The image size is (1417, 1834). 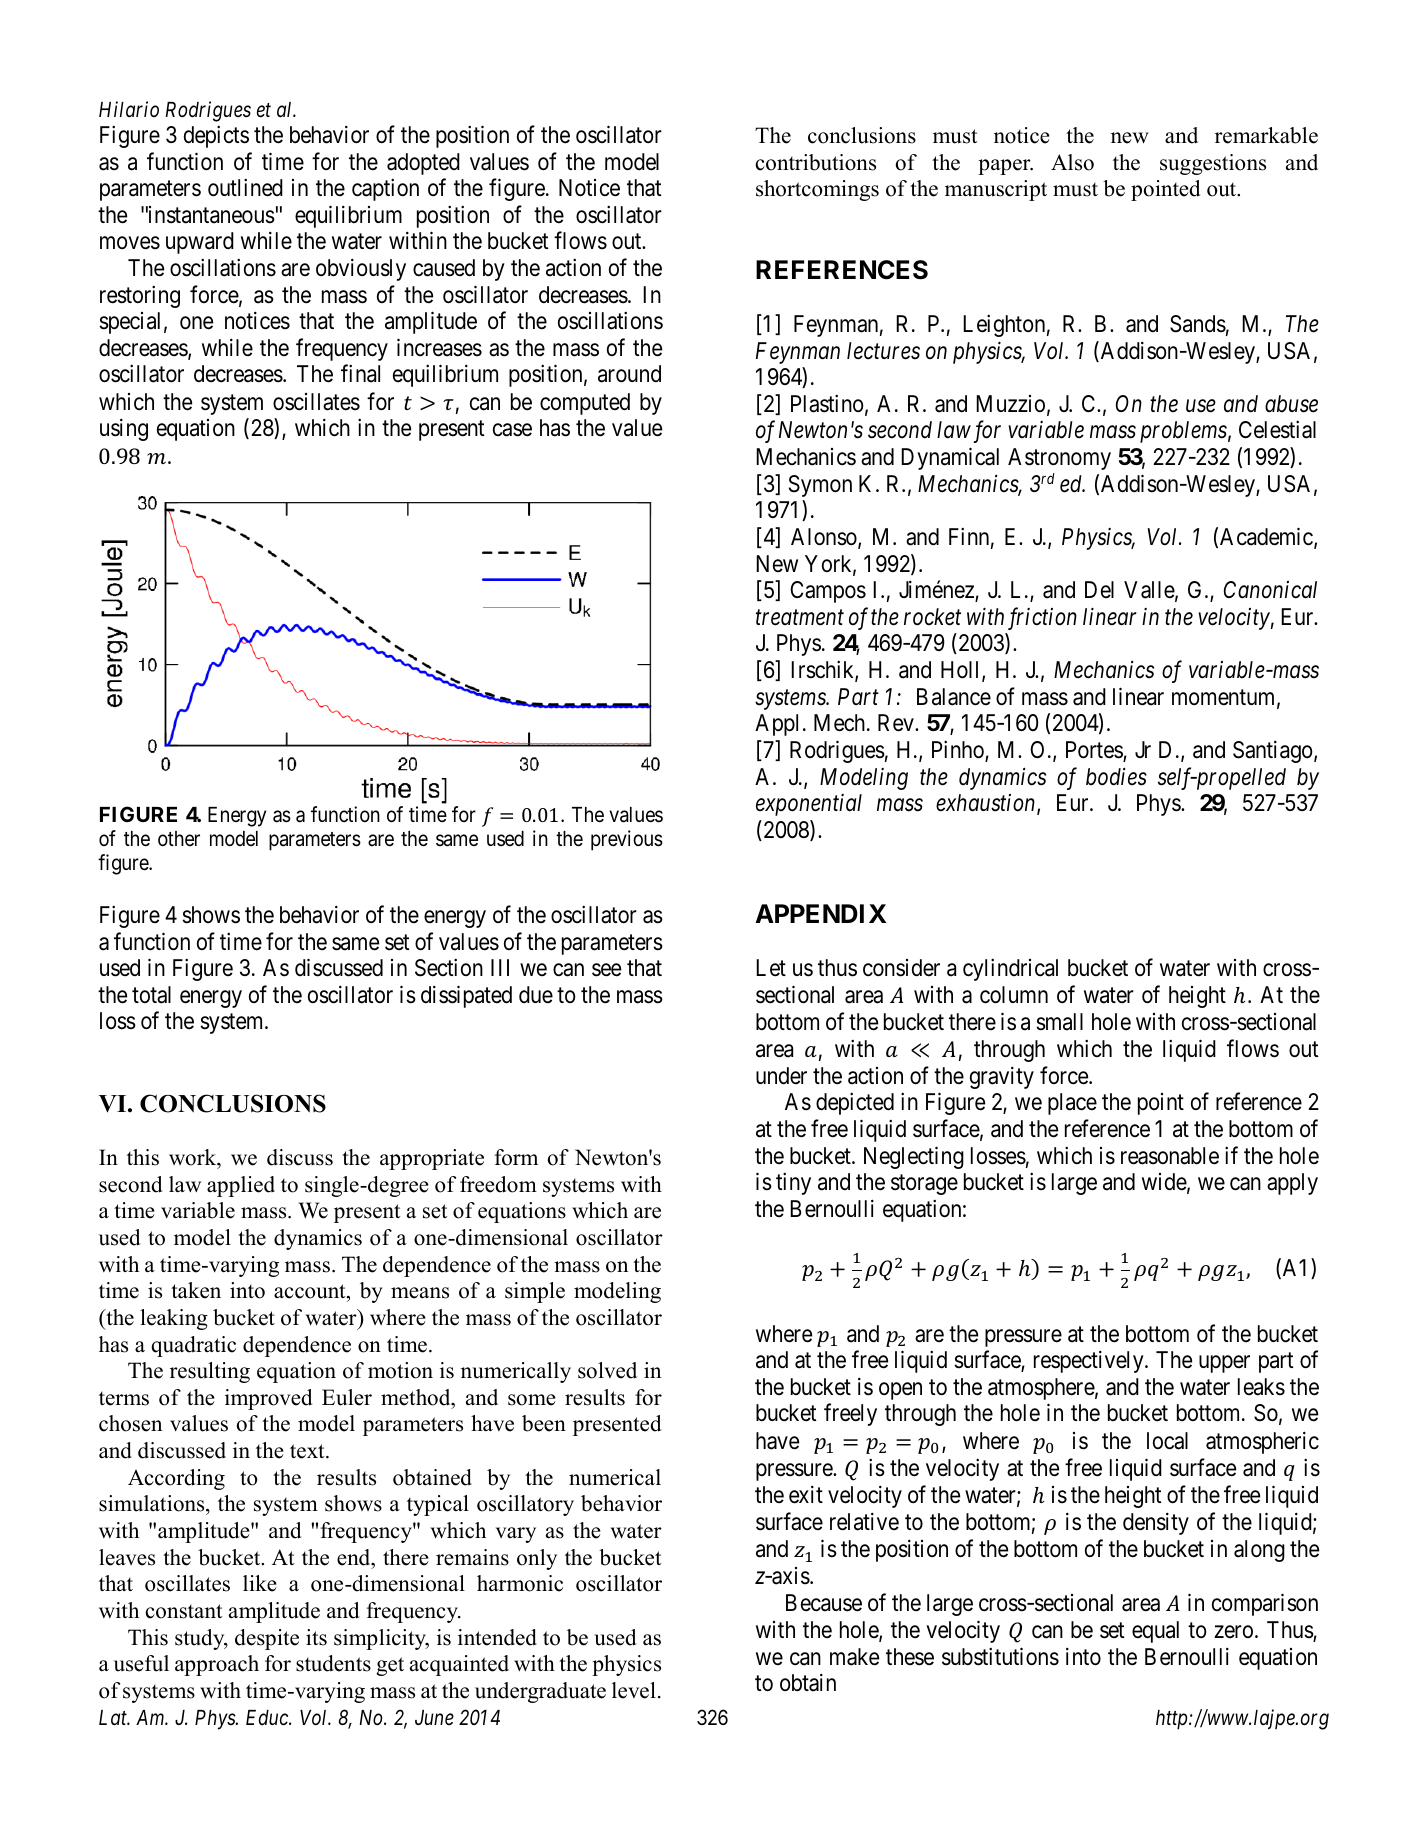 I want to click on suggestions, so click(x=1213, y=164).
